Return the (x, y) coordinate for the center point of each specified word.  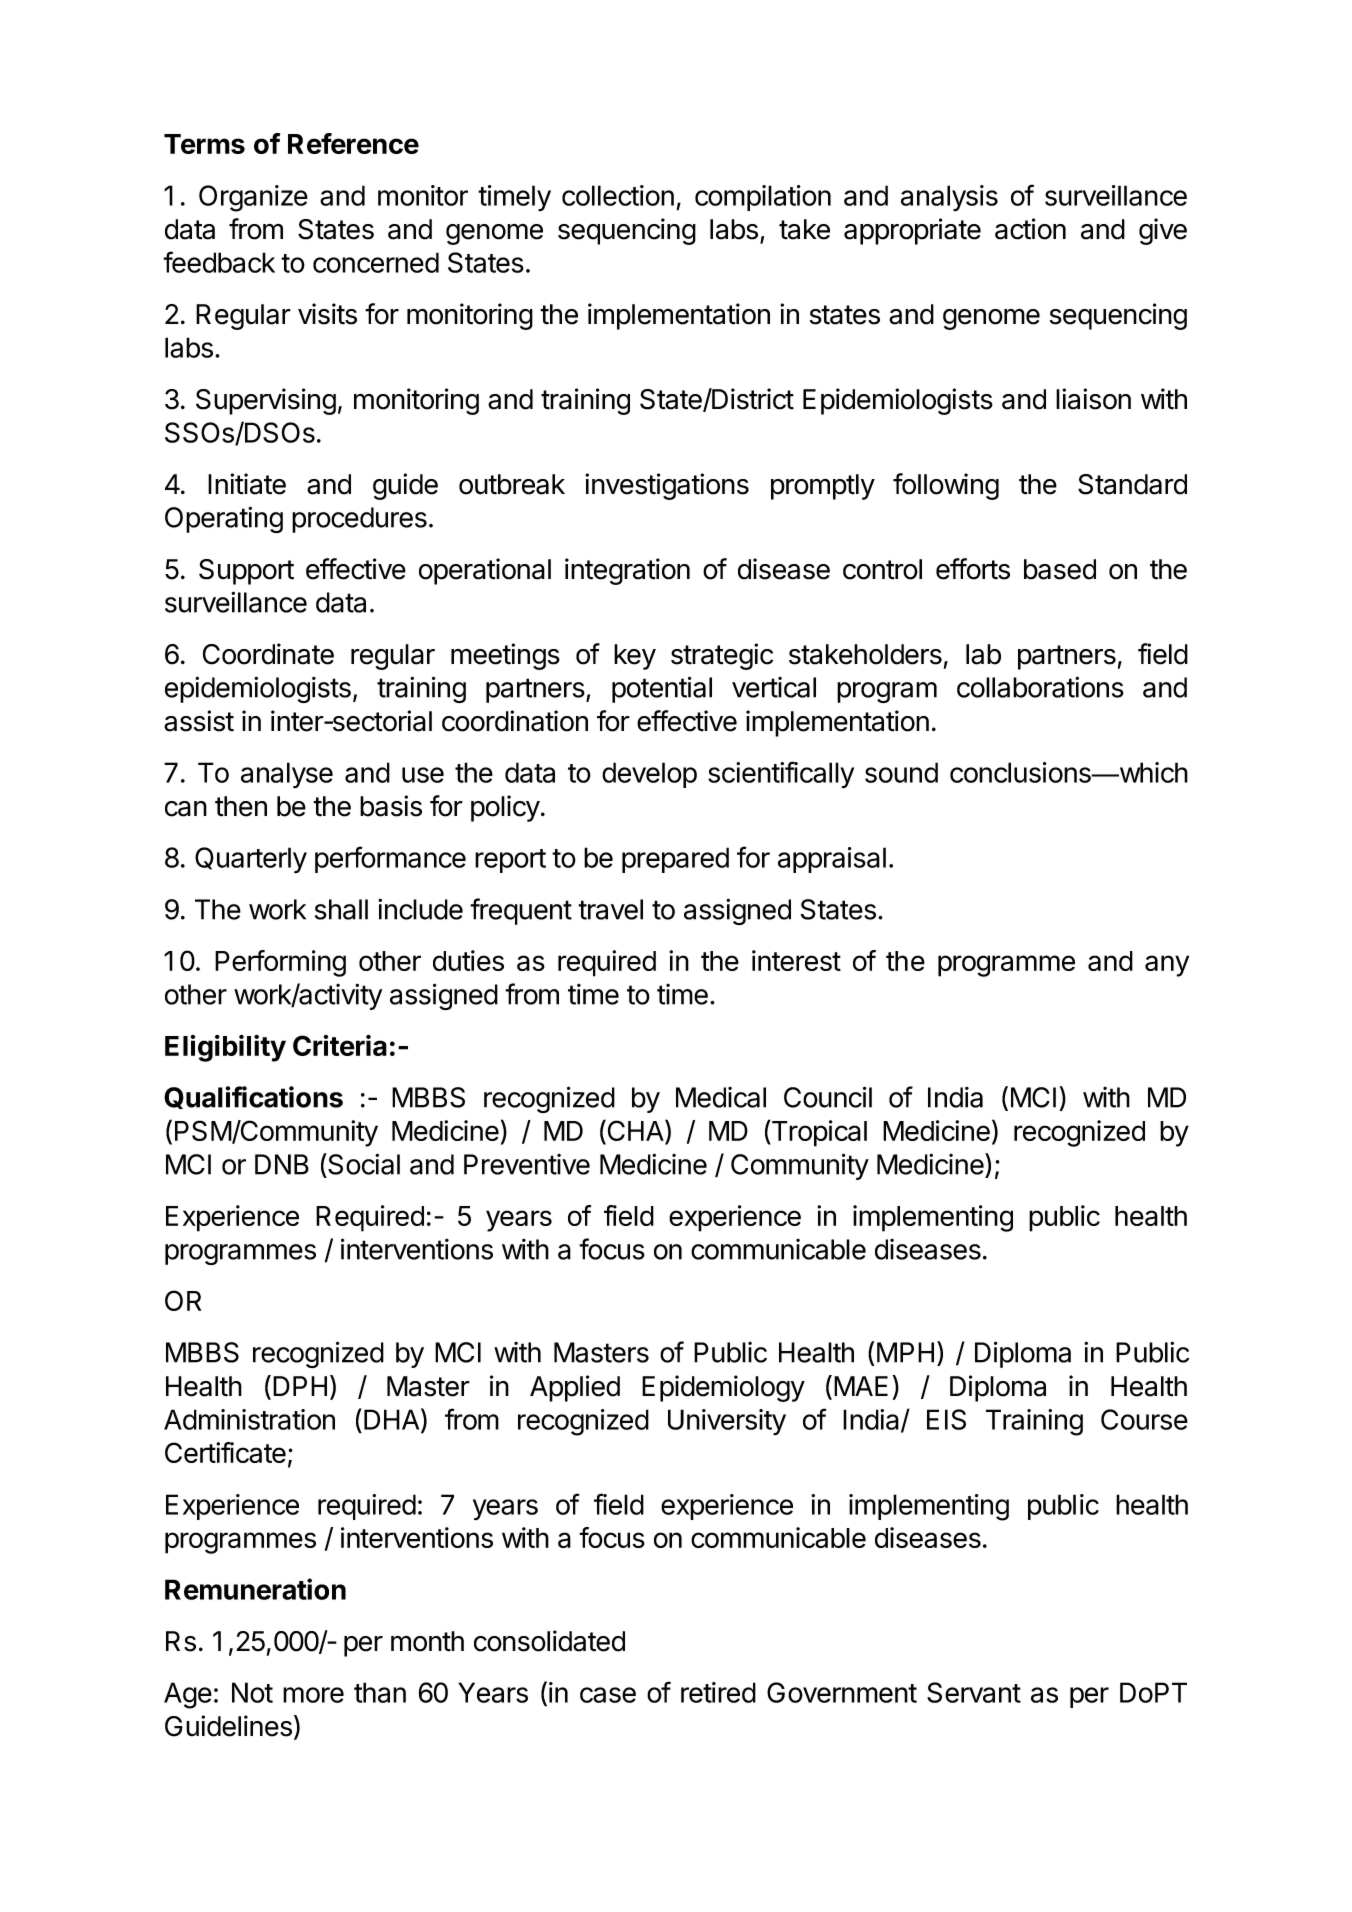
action (1030, 229)
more (313, 1695)
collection (618, 195)
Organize (253, 198)
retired (718, 1692)
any (1167, 966)
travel (610, 909)
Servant (974, 1692)
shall (341, 909)
